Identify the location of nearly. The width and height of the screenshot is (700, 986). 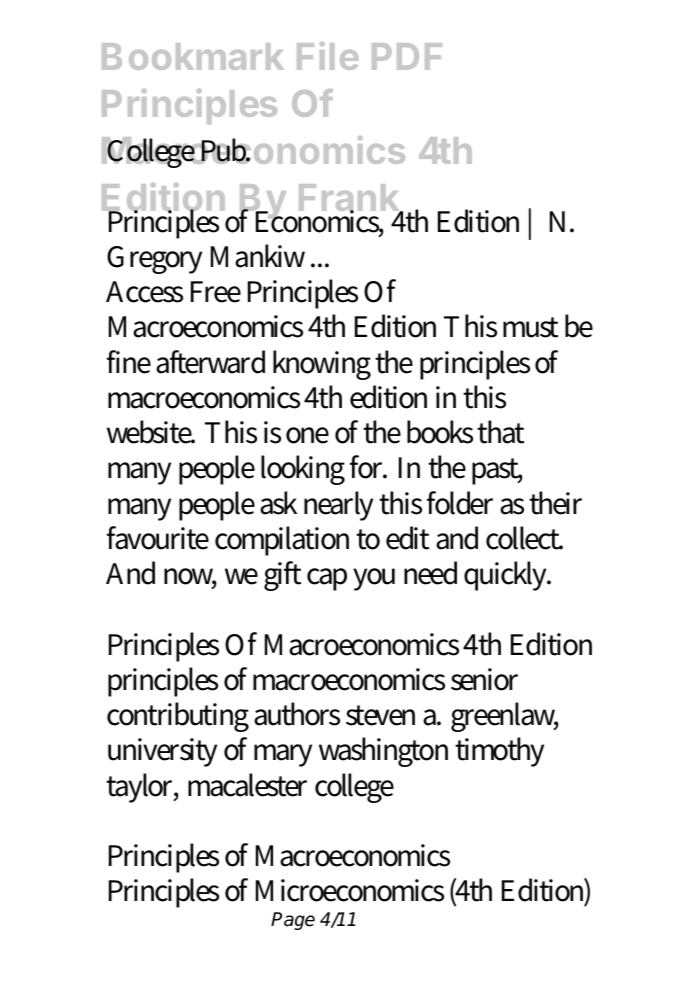
(338, 506).
